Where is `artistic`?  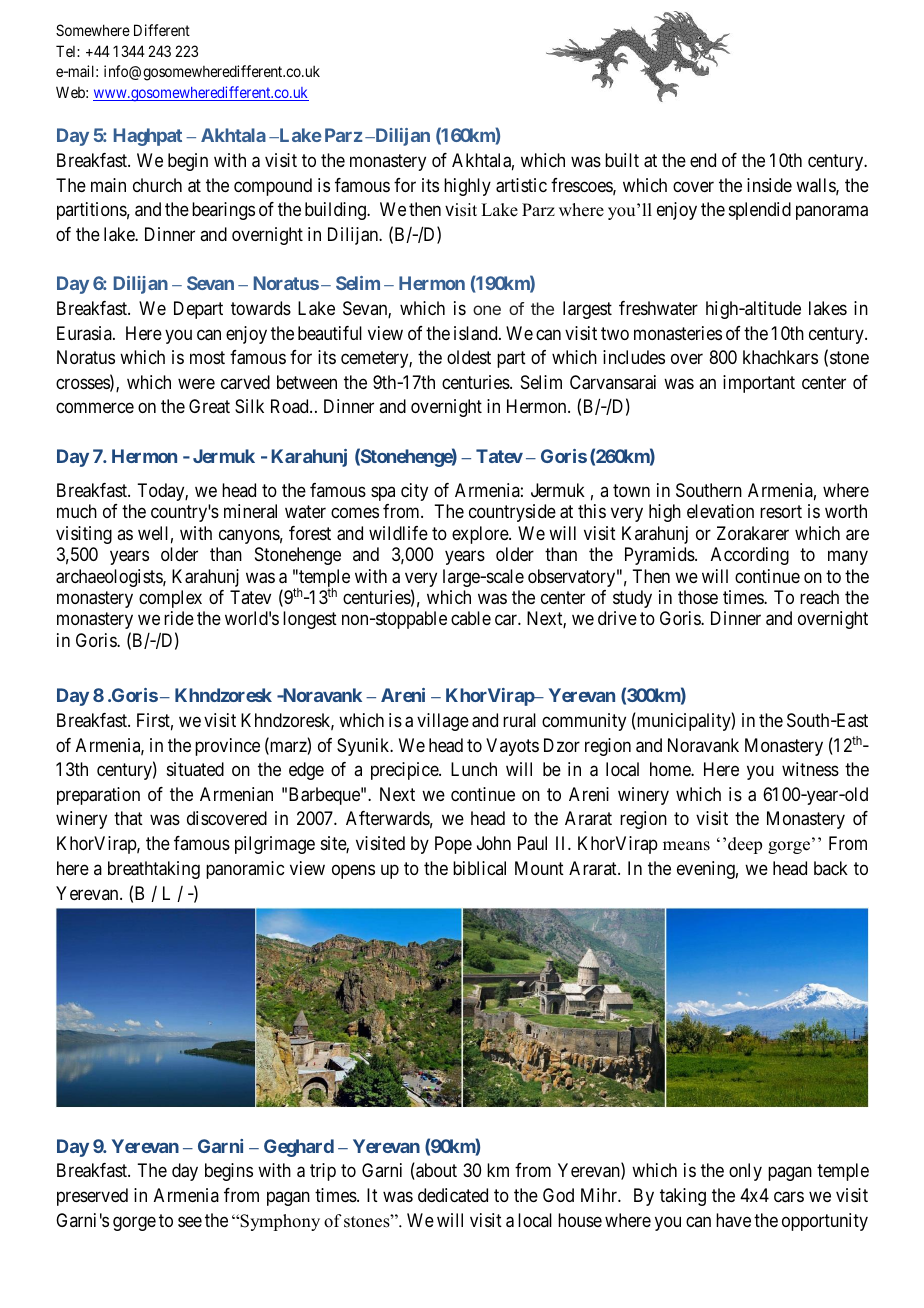
artistic is located at coordinates (521, 185).
